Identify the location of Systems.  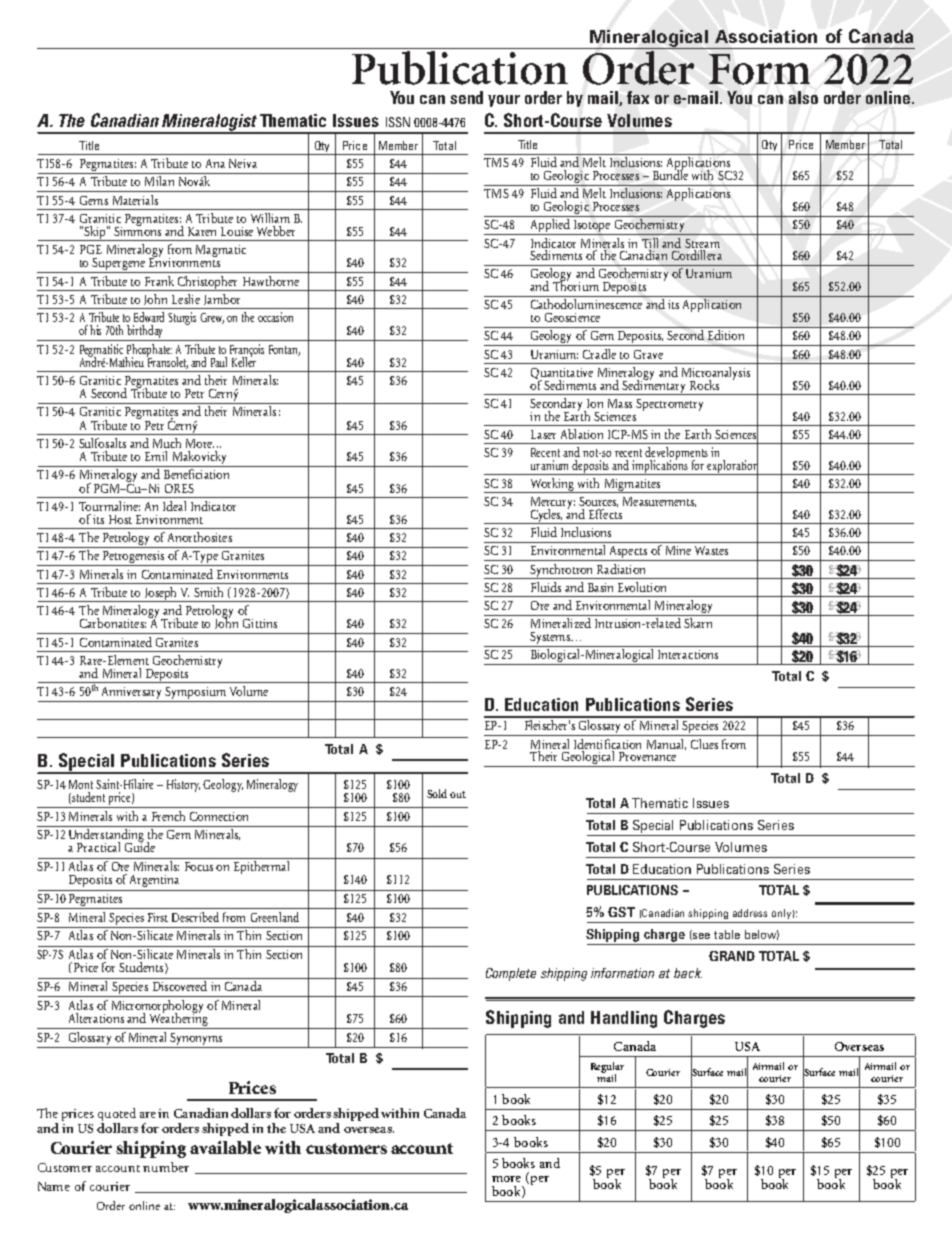
(550, 639).
